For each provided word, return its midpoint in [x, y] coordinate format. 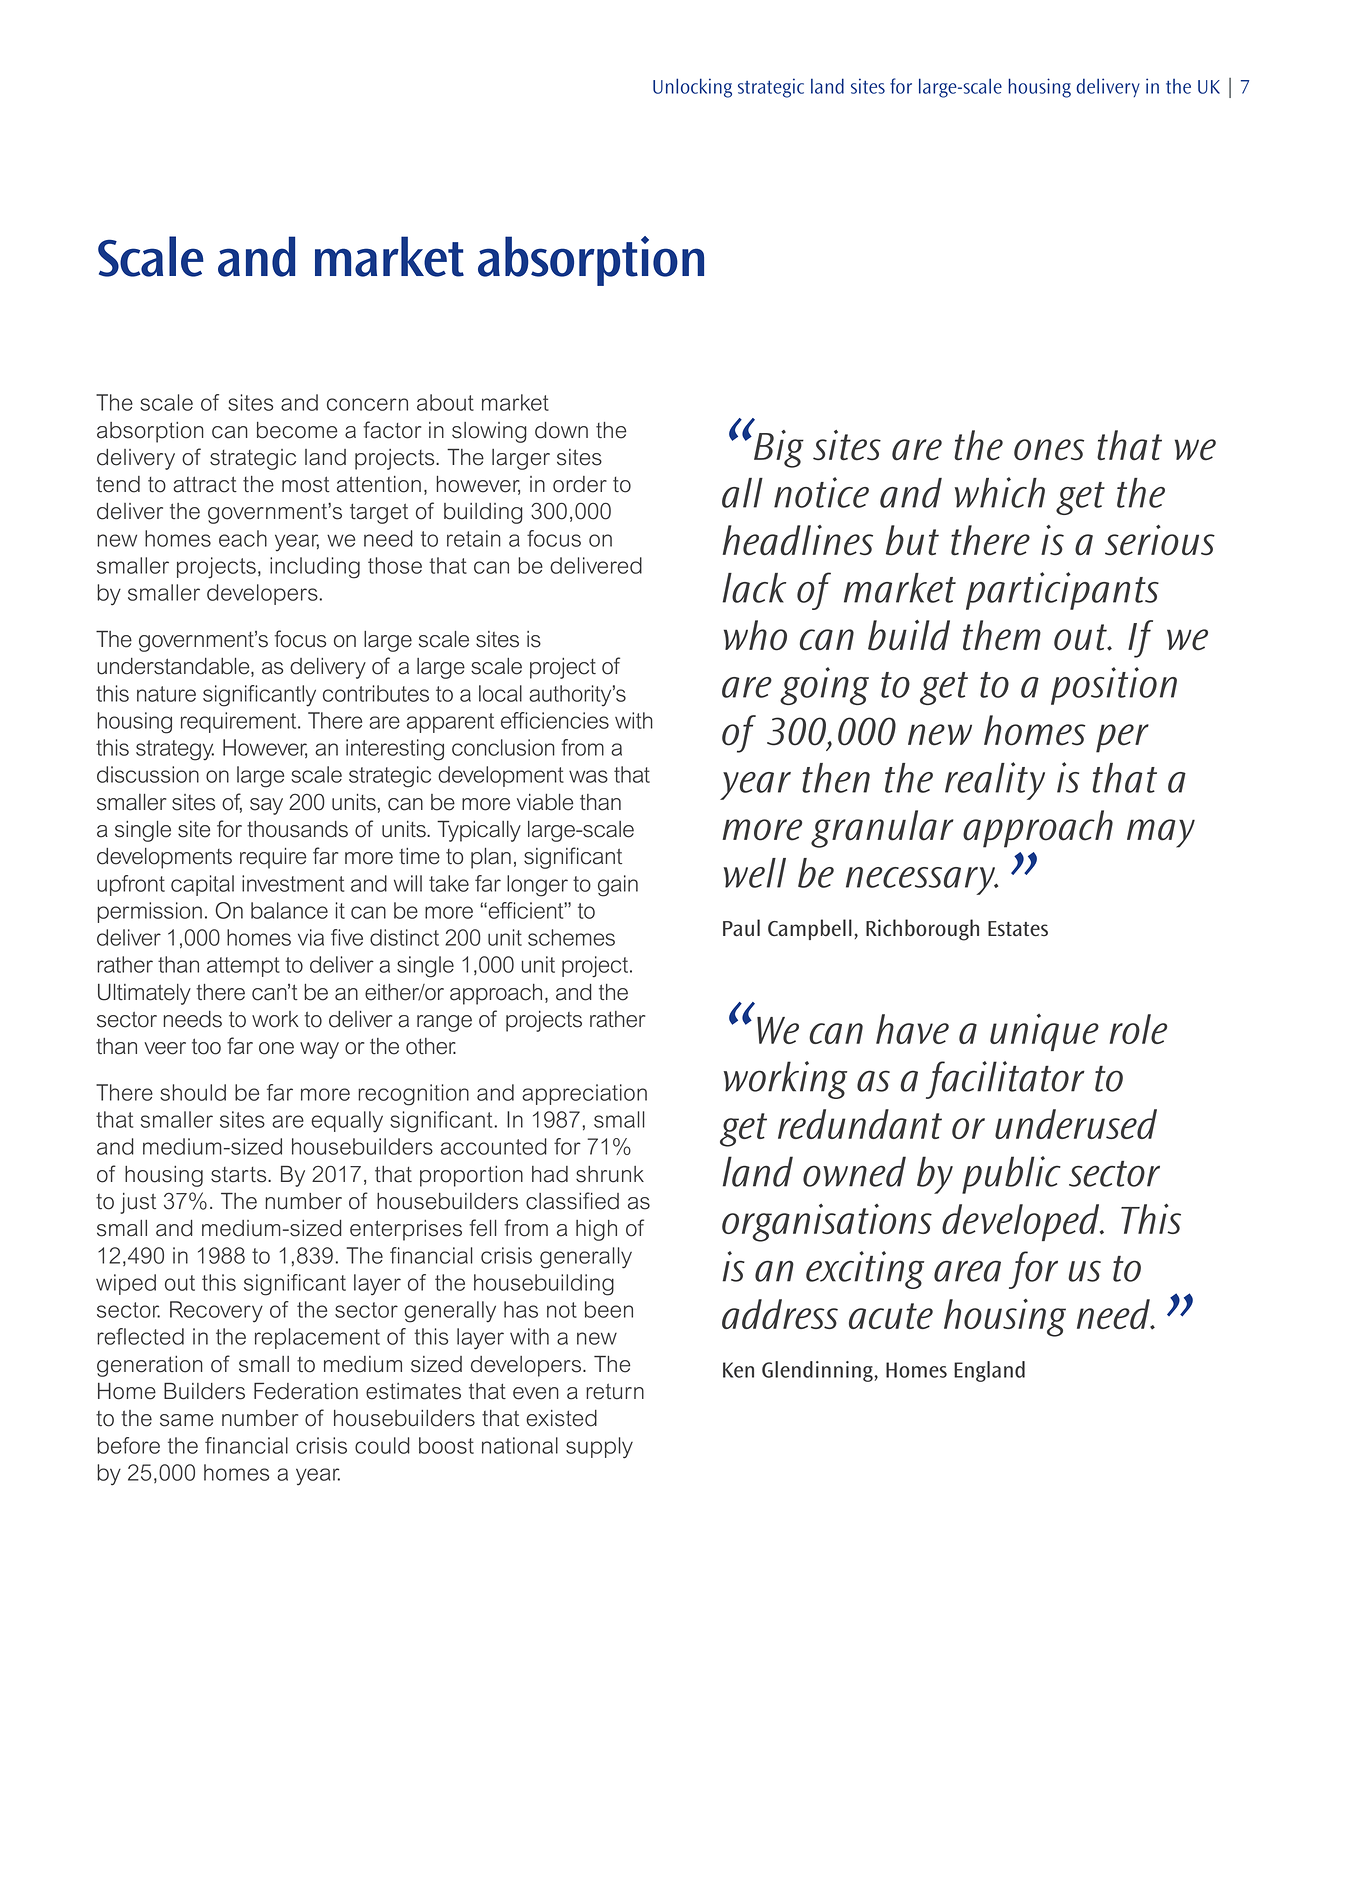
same [186, 1420]
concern [367, 404]
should [193, 1092]
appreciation [584, 1094]
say [266, 806]
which [1000, 492]
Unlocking [692, 88]
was [588, 776]
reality [995, 781]
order [580, 484]
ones [1049, 450]
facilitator [1005, 1080]
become [297, 430]
